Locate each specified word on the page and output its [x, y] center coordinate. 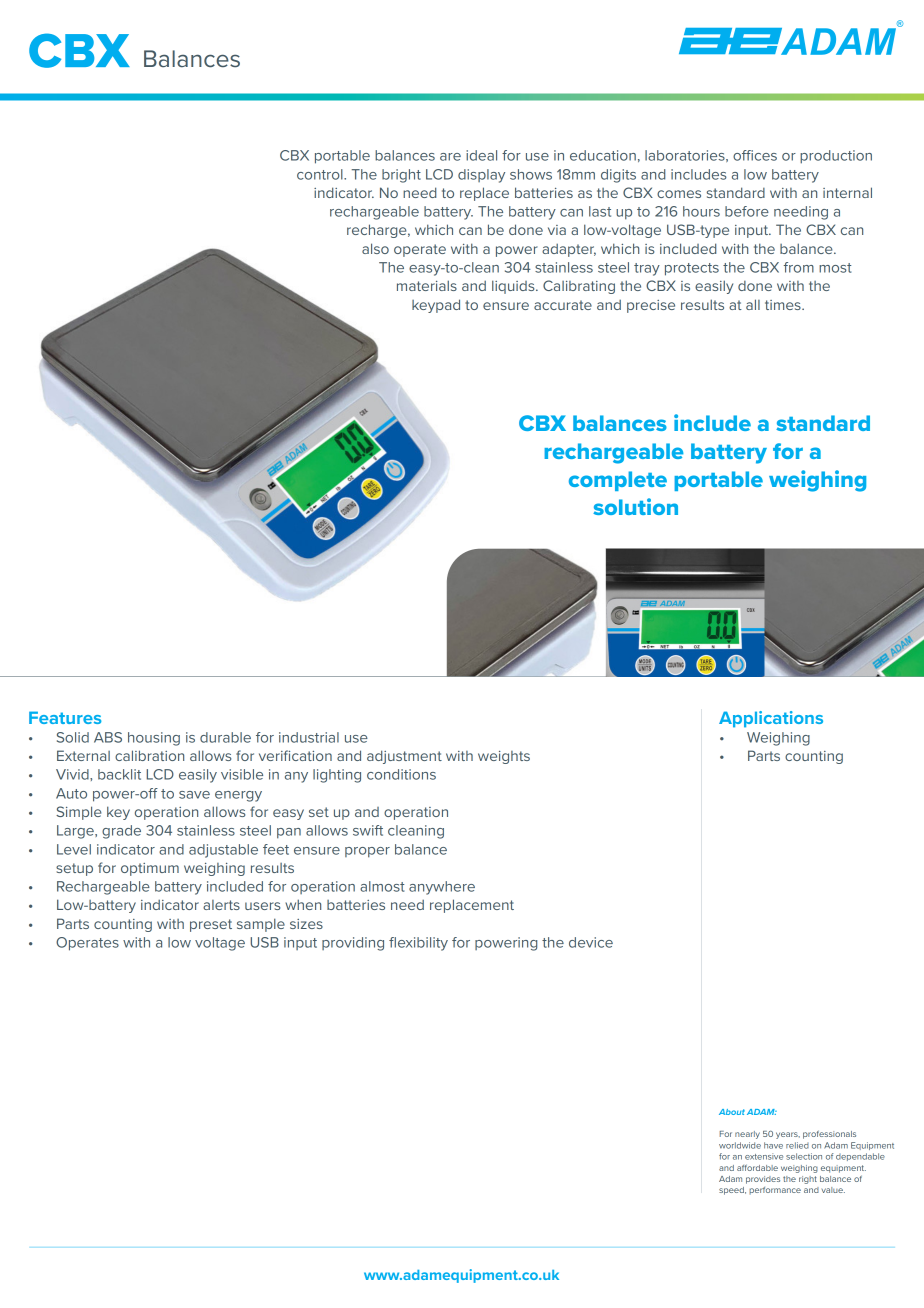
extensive [764, 1156]
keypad [436, 306]
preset [211, 925]
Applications [771, 719]
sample [261, 925]
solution [635, 506]
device [591, 942]
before [747, 211]
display [481, 176]
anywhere [442, 888]
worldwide [740, 1145]
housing [154, 739]
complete [618, 481]
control [321, 174]
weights [504, 757]
